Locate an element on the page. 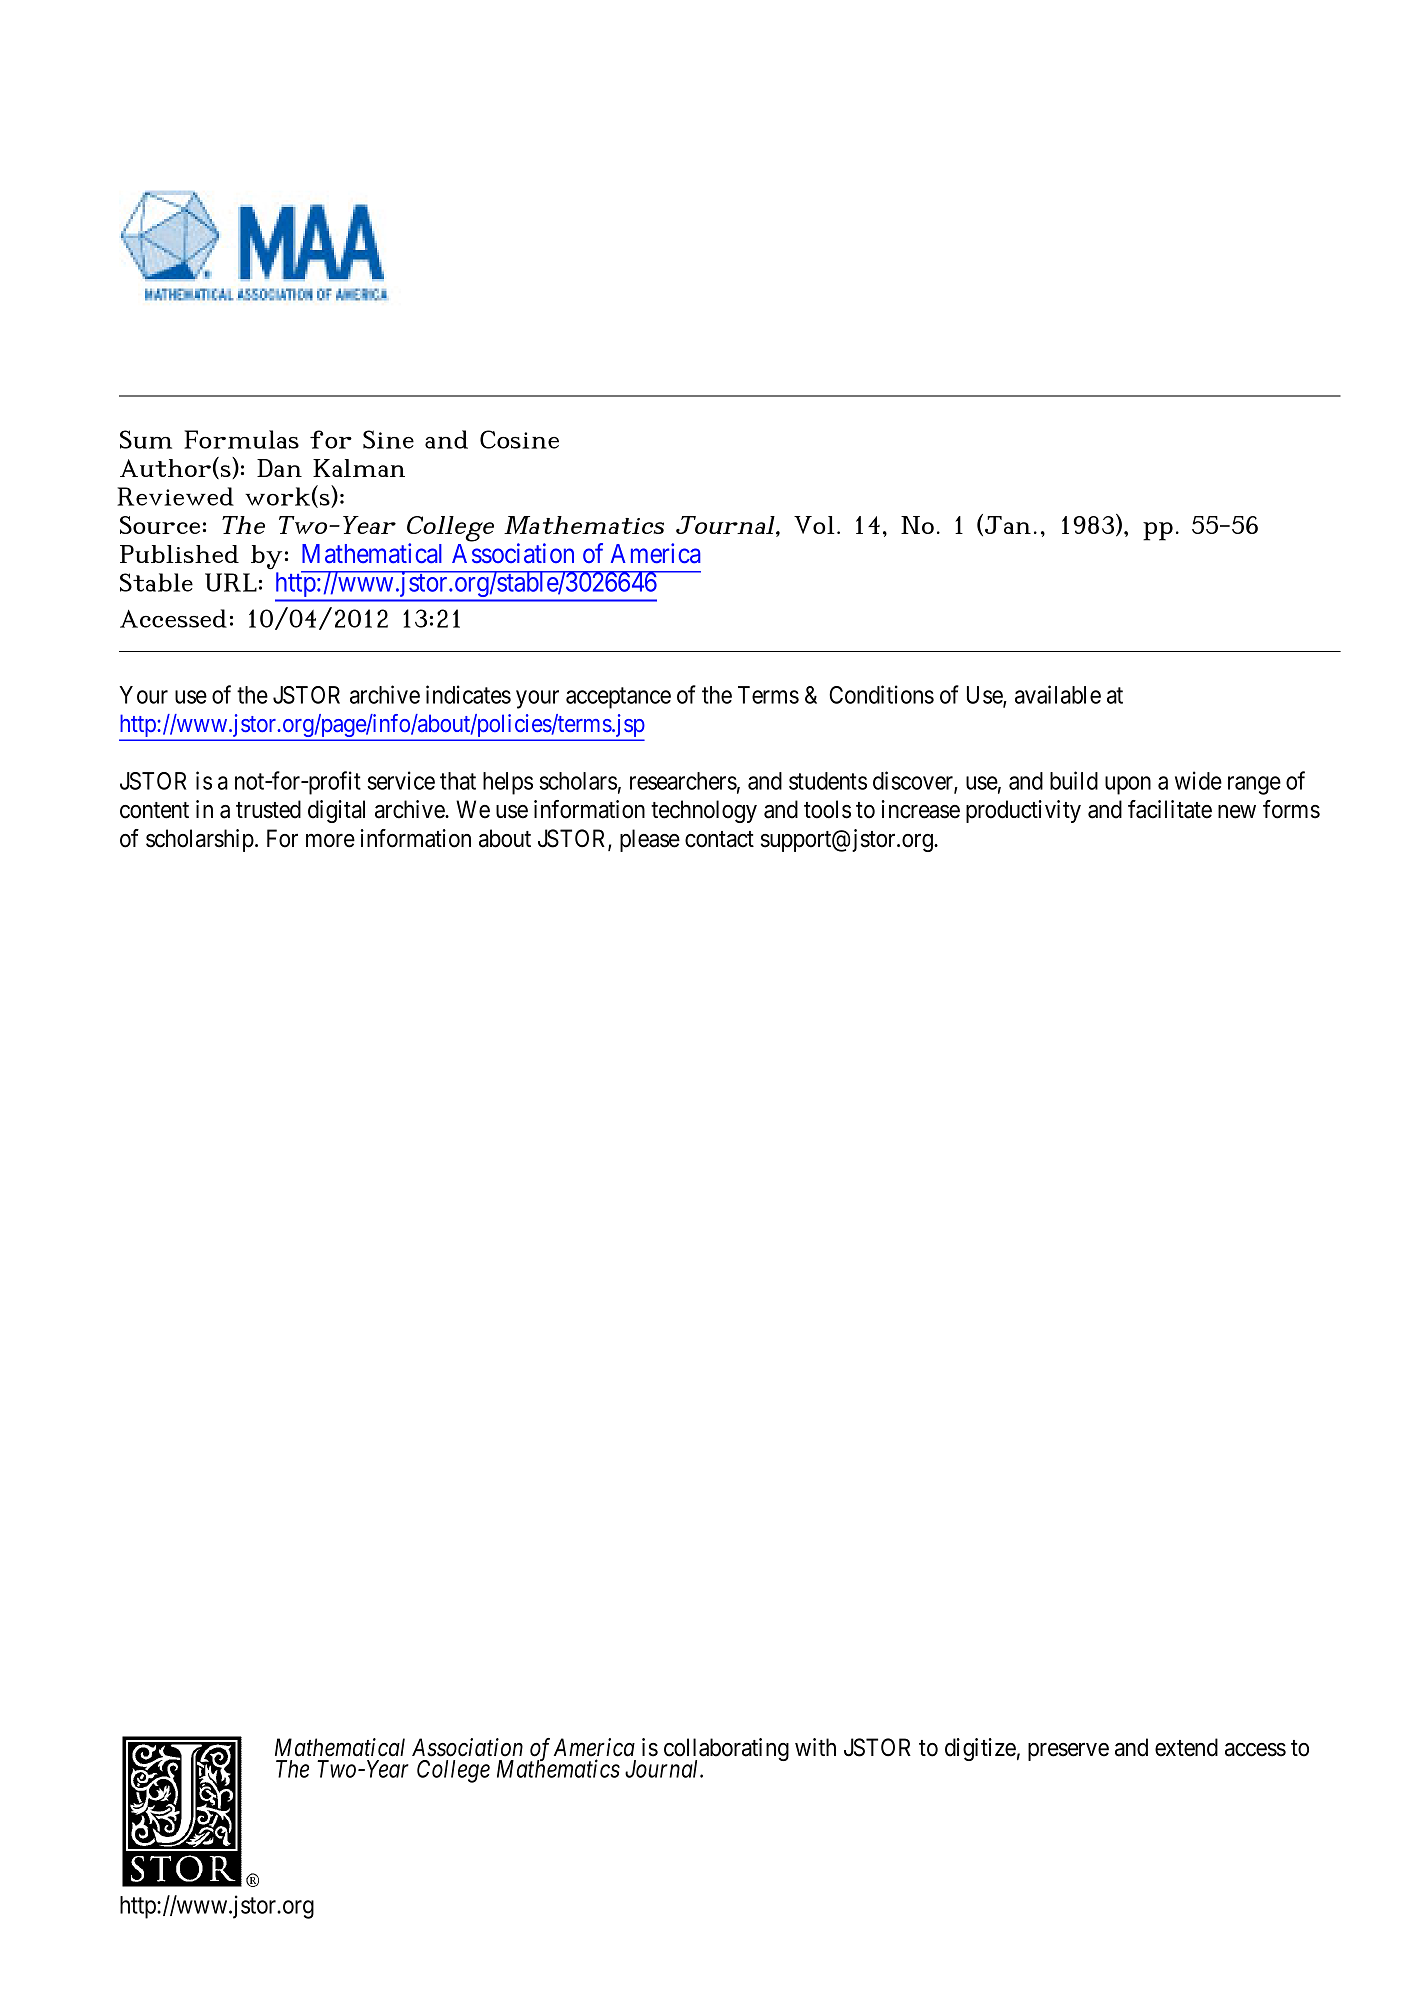  facilitate is located at coordinates (1170, 809).
